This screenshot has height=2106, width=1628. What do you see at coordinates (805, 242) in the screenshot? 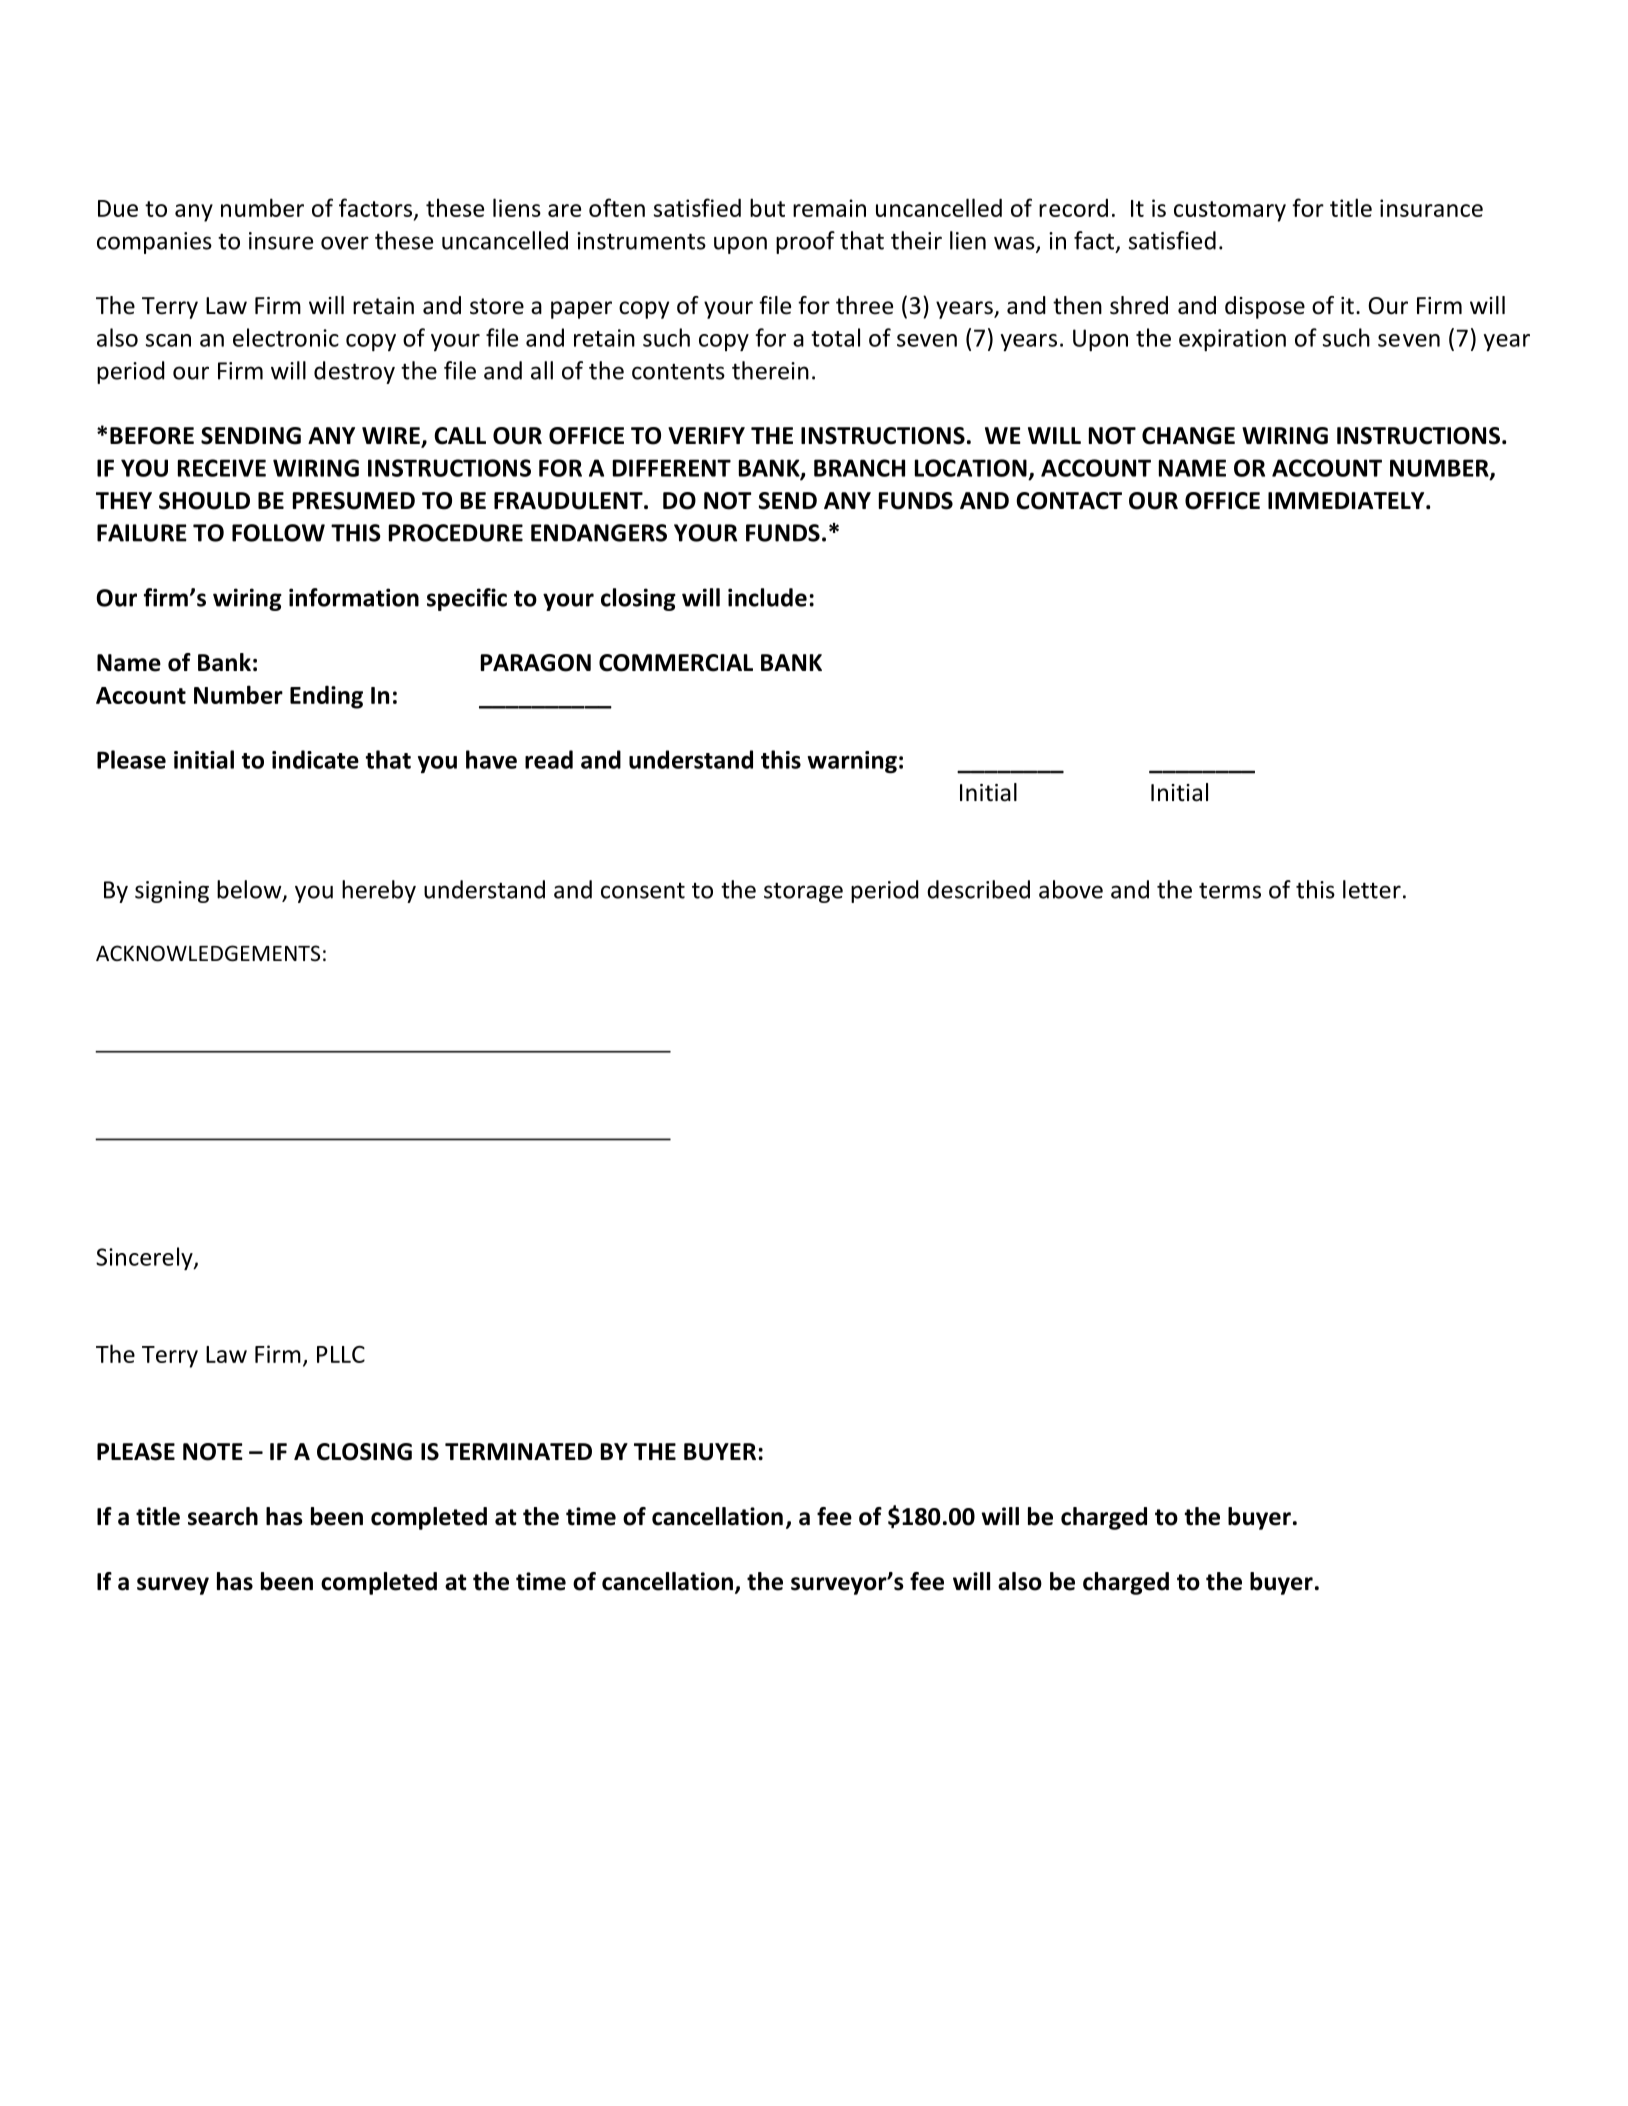
I see `proof` at bounding box center [805, 242].
